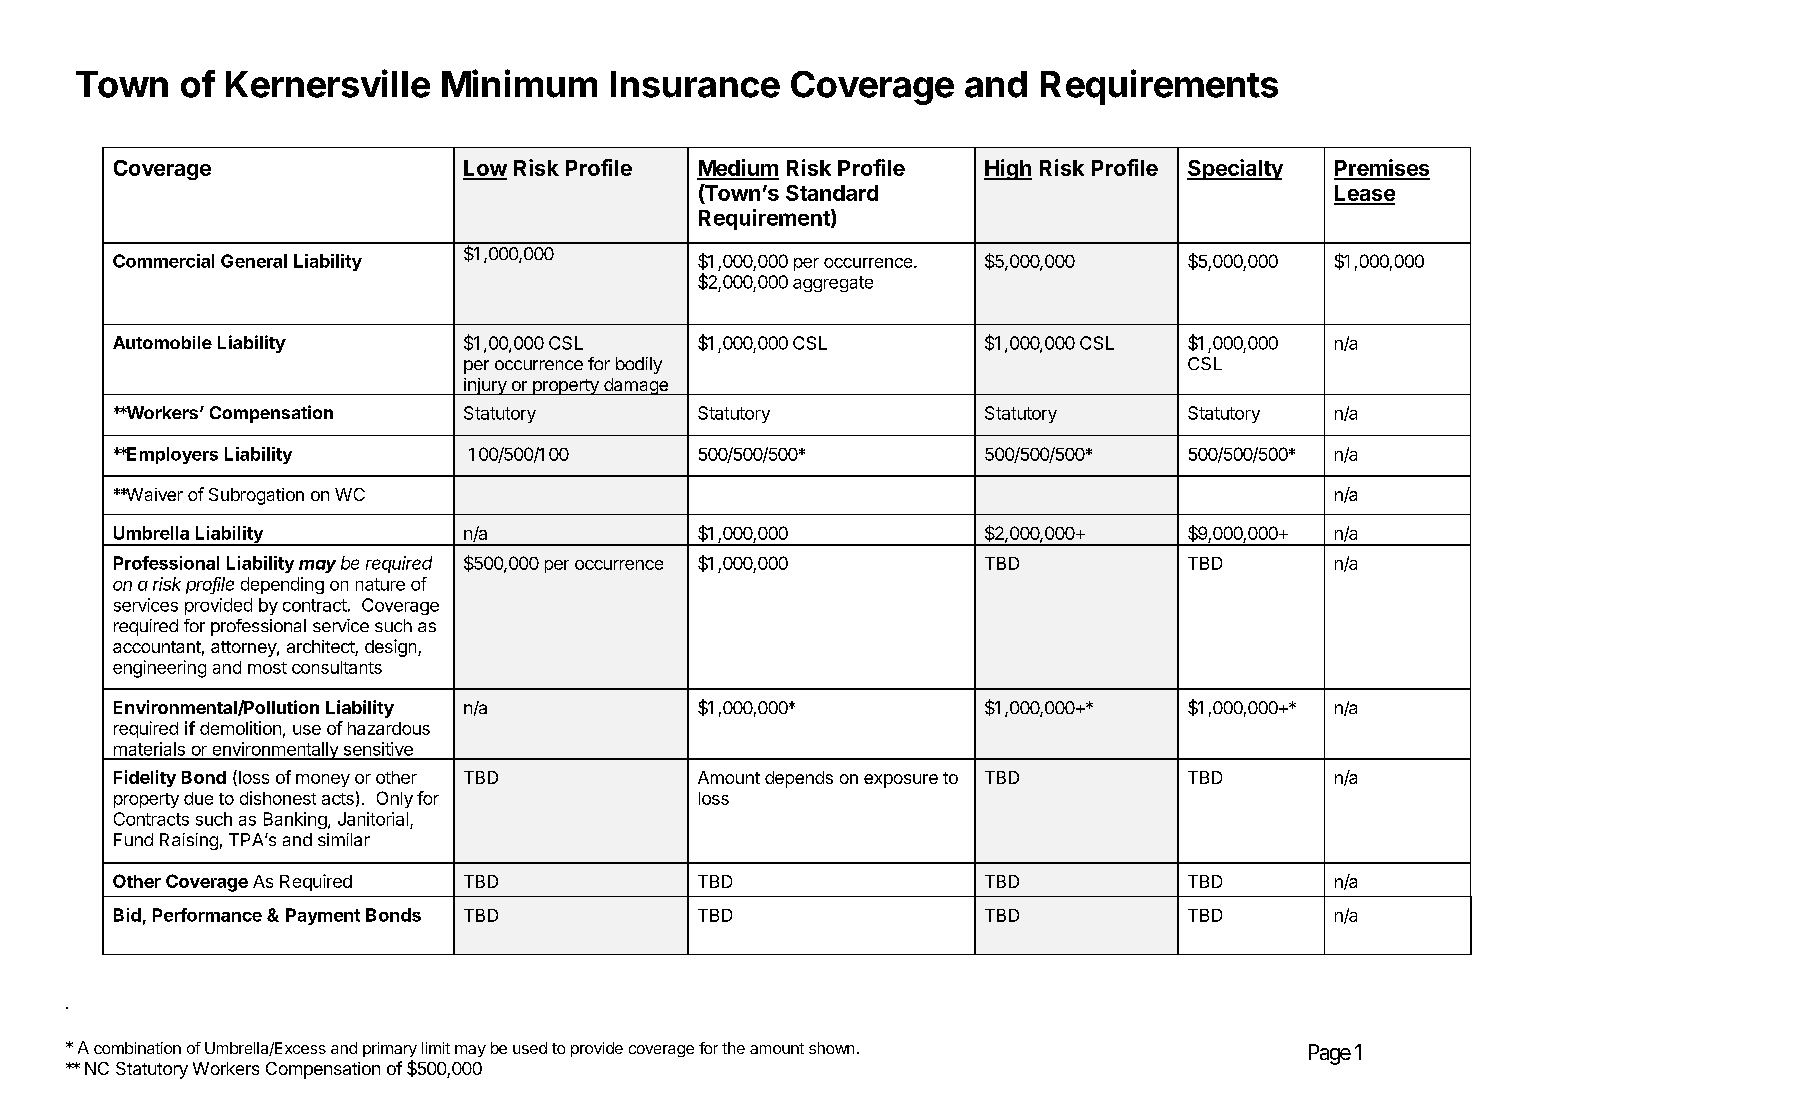 This document has width=1820, height=1105. I want to click on nature, so click(380, 584).
